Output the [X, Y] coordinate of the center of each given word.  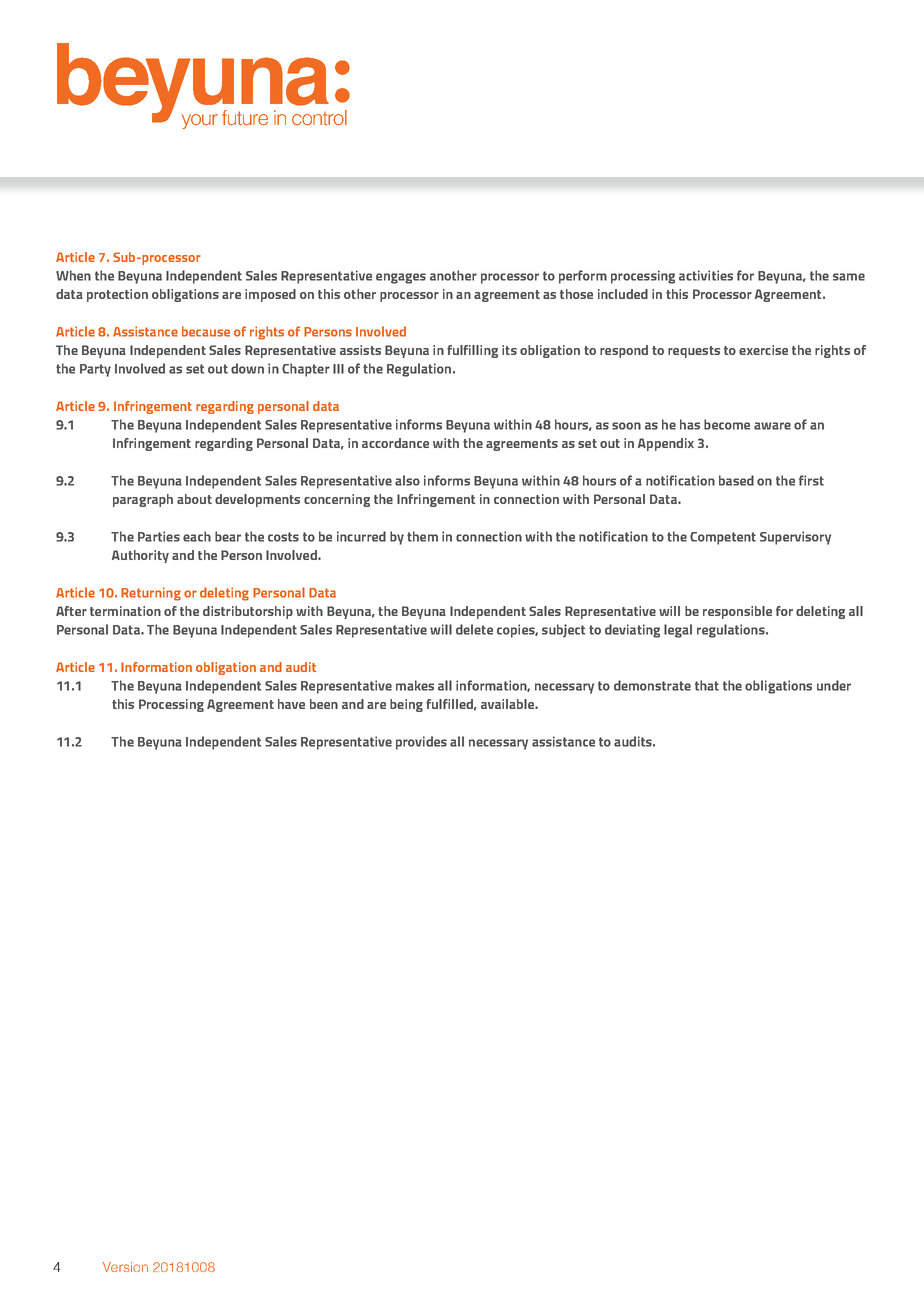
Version [125, 1267]
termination [125, 611]
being [406, 705]
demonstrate [652, 685]
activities [706, 275]
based [736, 480]
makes [415, 685]
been [324, 704]
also [407, 480]
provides [421, 743]
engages [401, 278]
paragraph [143, 500]
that [707, 685]
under [834, 685]
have [291, 704]
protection [117, 295]
